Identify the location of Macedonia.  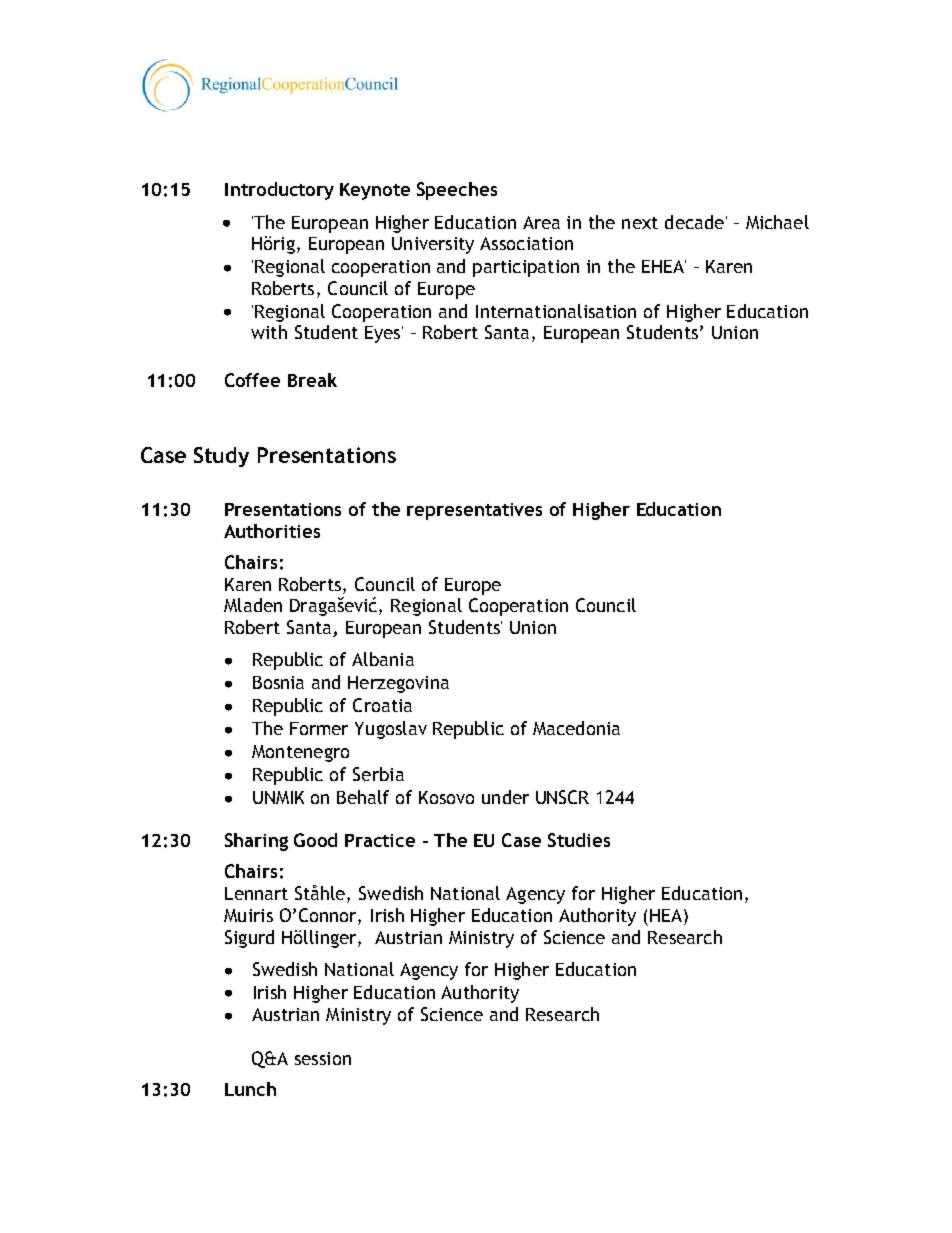
(576, 728).
